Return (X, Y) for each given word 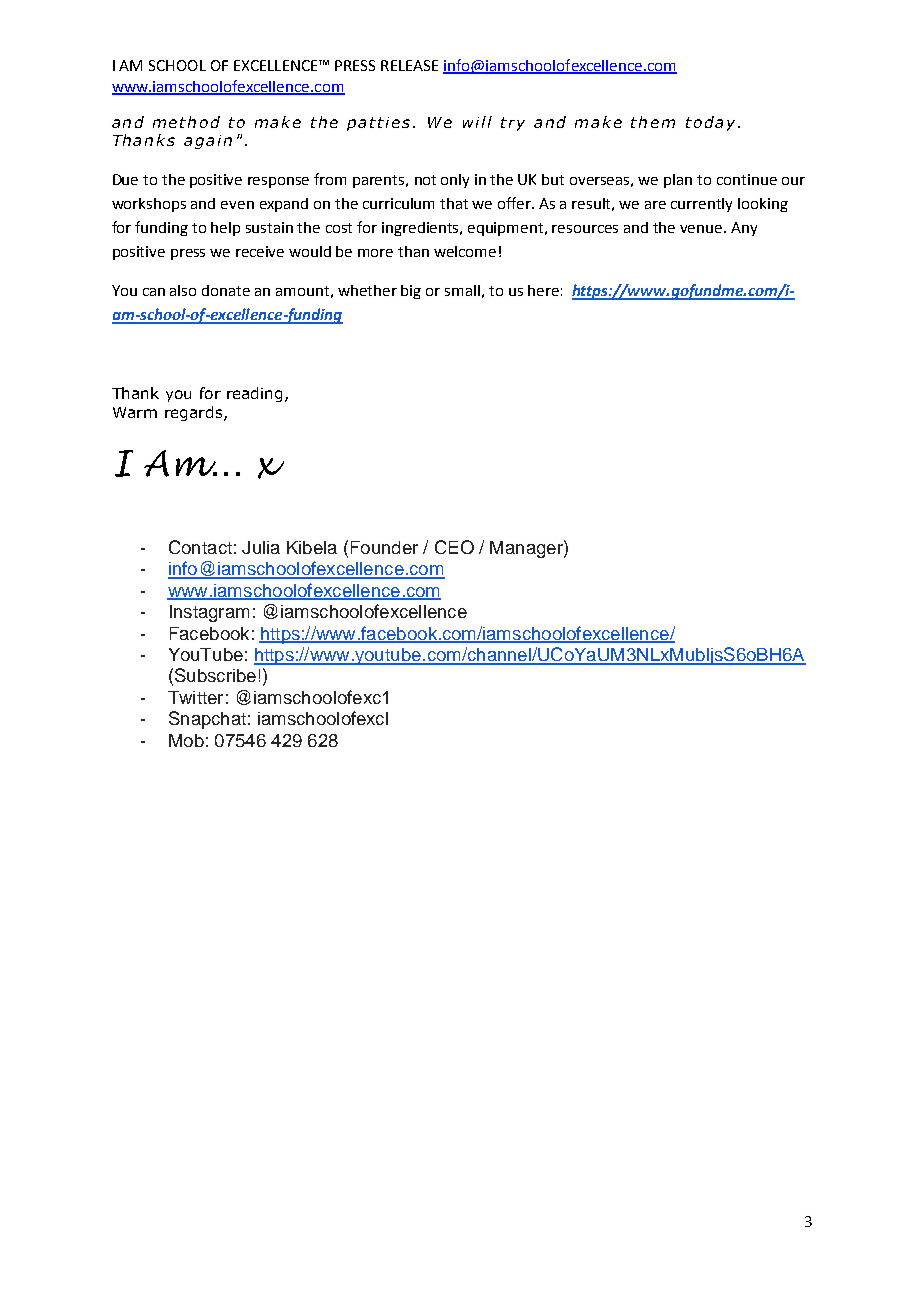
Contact (200, 547)
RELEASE (409, 65)
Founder (384, 547)
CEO (454, 547)
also (183, 290)
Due (125, 179)
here (543, 290)
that (454, 203)
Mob (186, 740)
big (411, 292)
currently (701, 205)
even (237, 205)
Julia (261, 547)
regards (193, 413)
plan (678, 181)
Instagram (209, 613)
